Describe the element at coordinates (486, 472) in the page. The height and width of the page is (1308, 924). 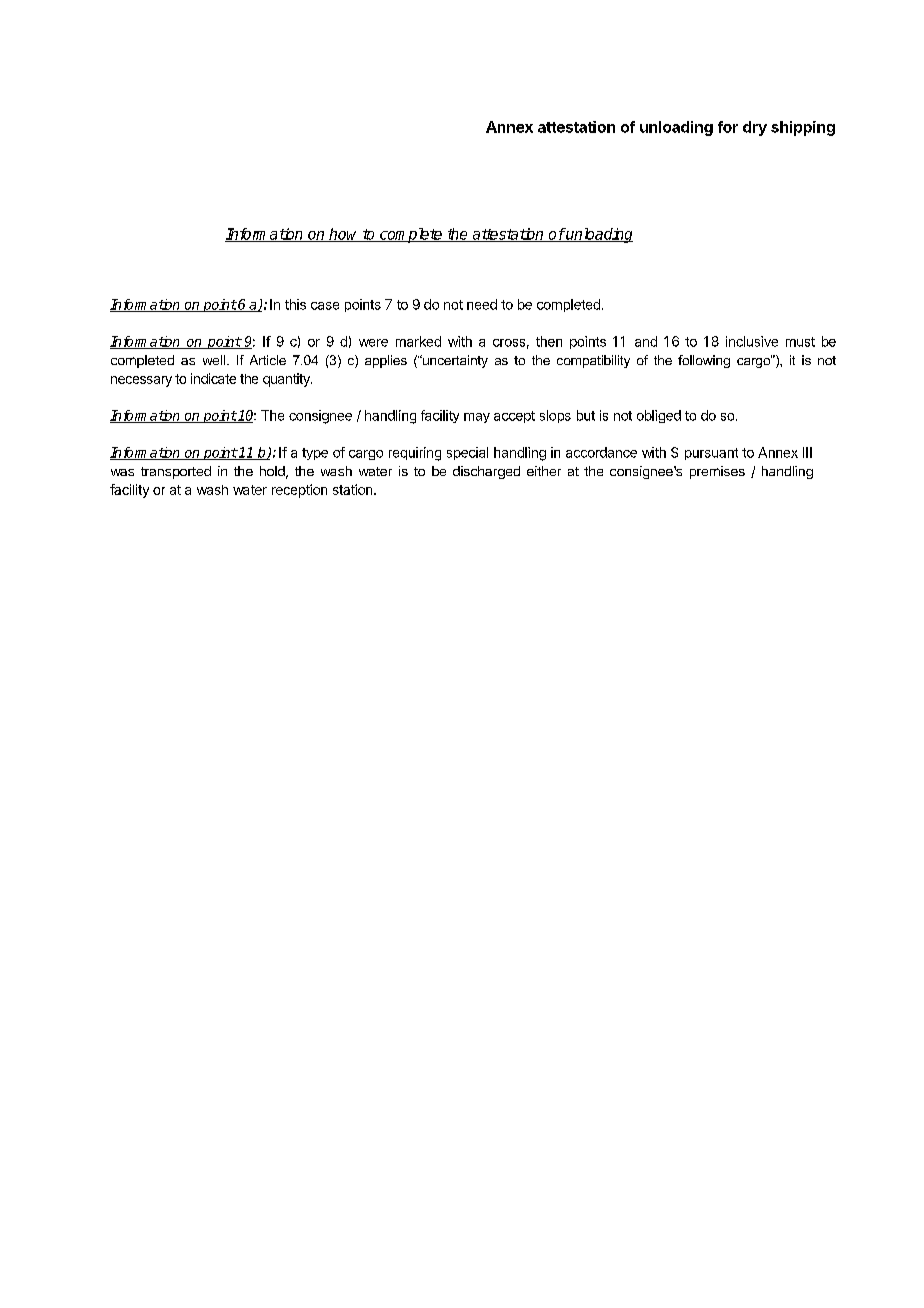
I see `discharged` at that location.
